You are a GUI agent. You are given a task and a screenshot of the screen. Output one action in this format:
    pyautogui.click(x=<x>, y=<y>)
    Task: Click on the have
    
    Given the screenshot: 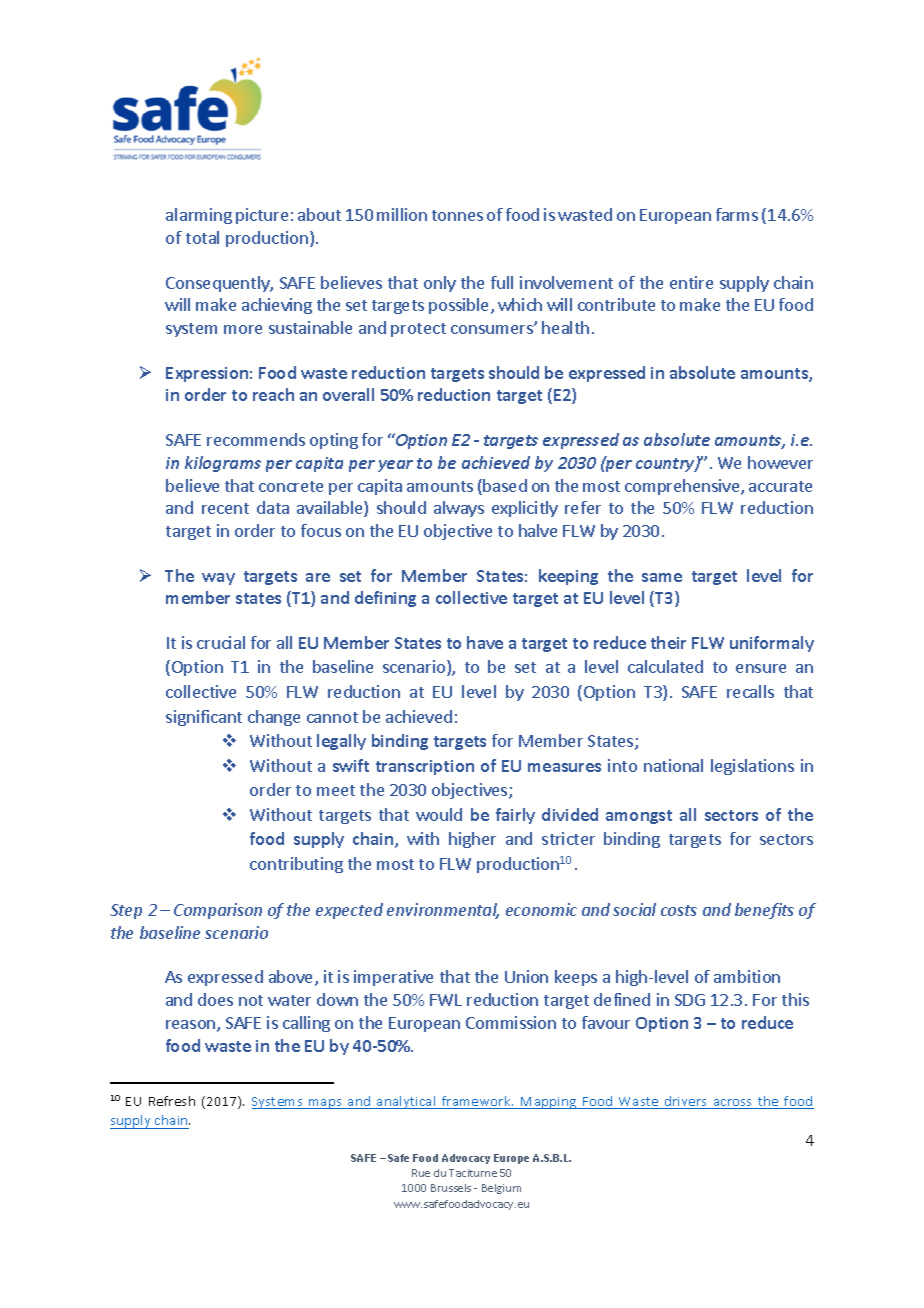 What is the action you would take?
    pyautogui.click(x=485, y=642)
